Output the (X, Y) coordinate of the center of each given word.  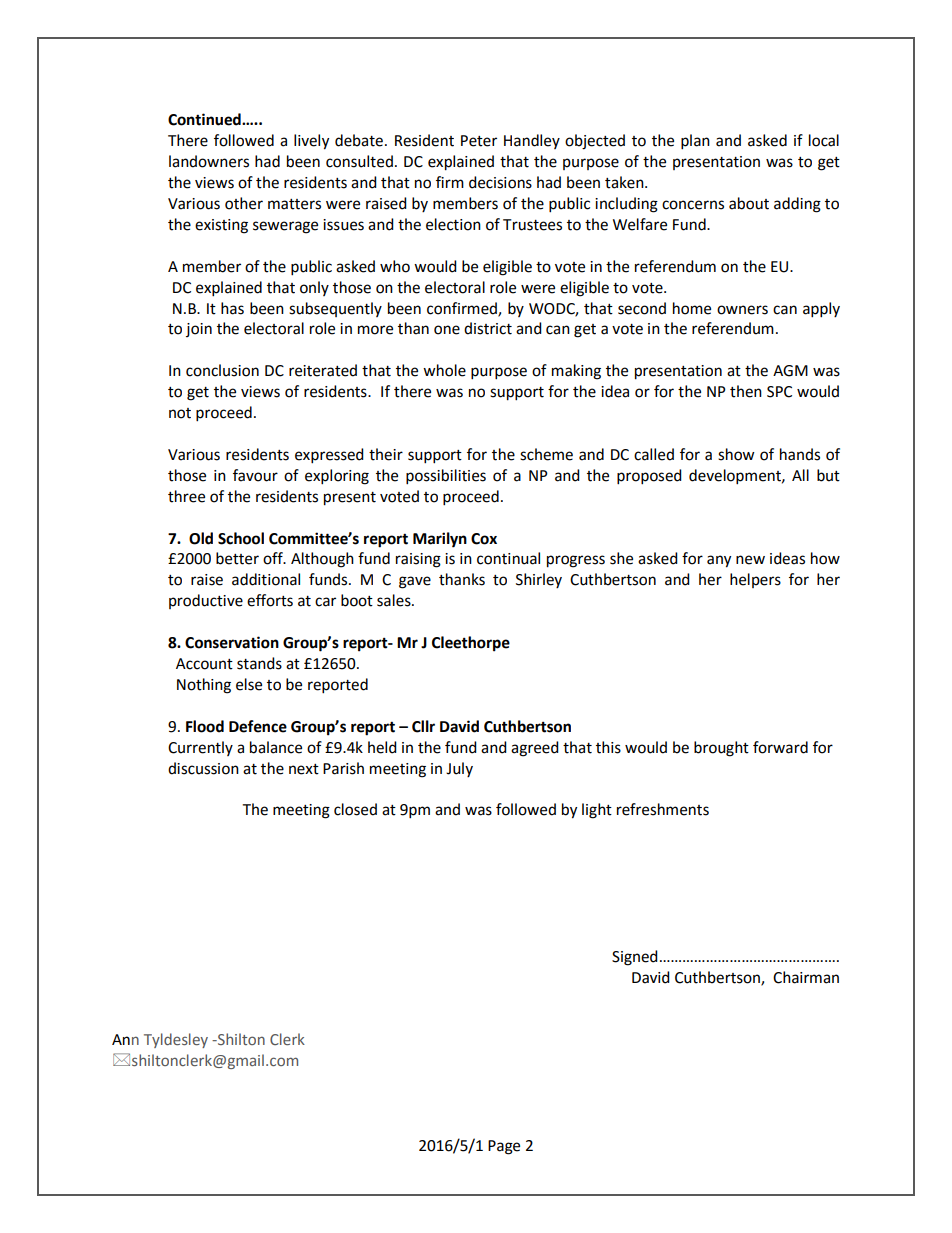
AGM (790, 371)
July (459, 769)
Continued (205, 119)
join (199, 330)
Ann (125, 1039)
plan (695, 142)
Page (504, 1147)
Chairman (806, 977)
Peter (479, 141)
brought (721, 749)
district (488, 328)
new (750, 560)
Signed (635, 958)
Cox (484, 539)
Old (201, 538)
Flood (205, 726)
